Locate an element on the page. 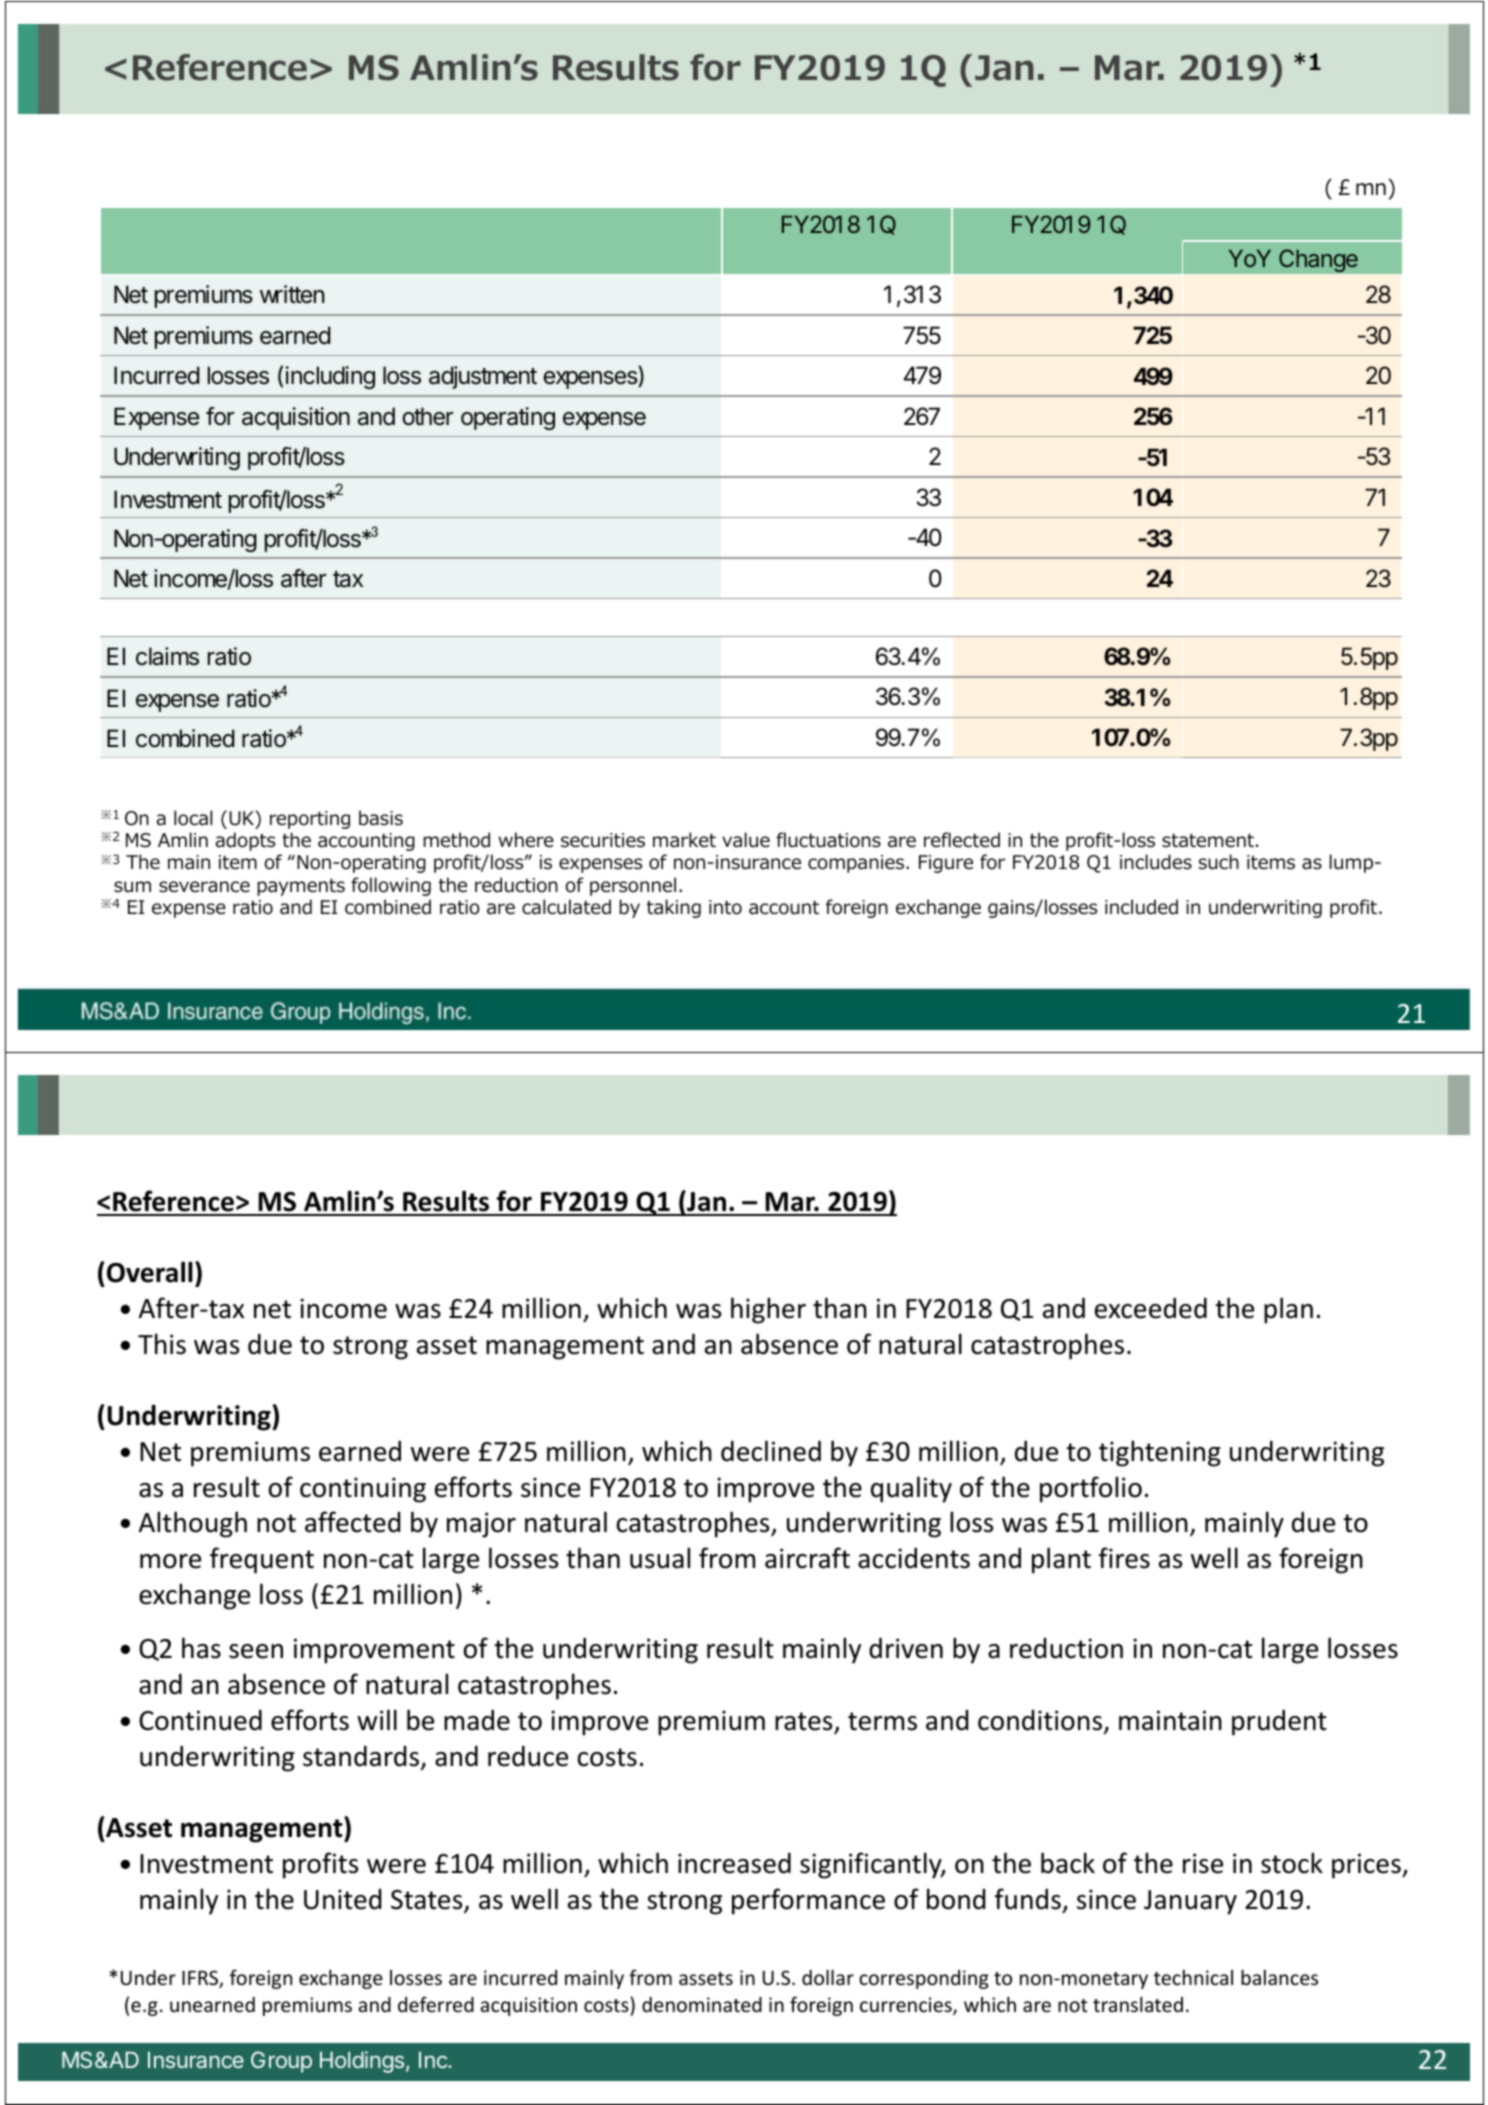  Group is located at coordinates (281, 2062).
